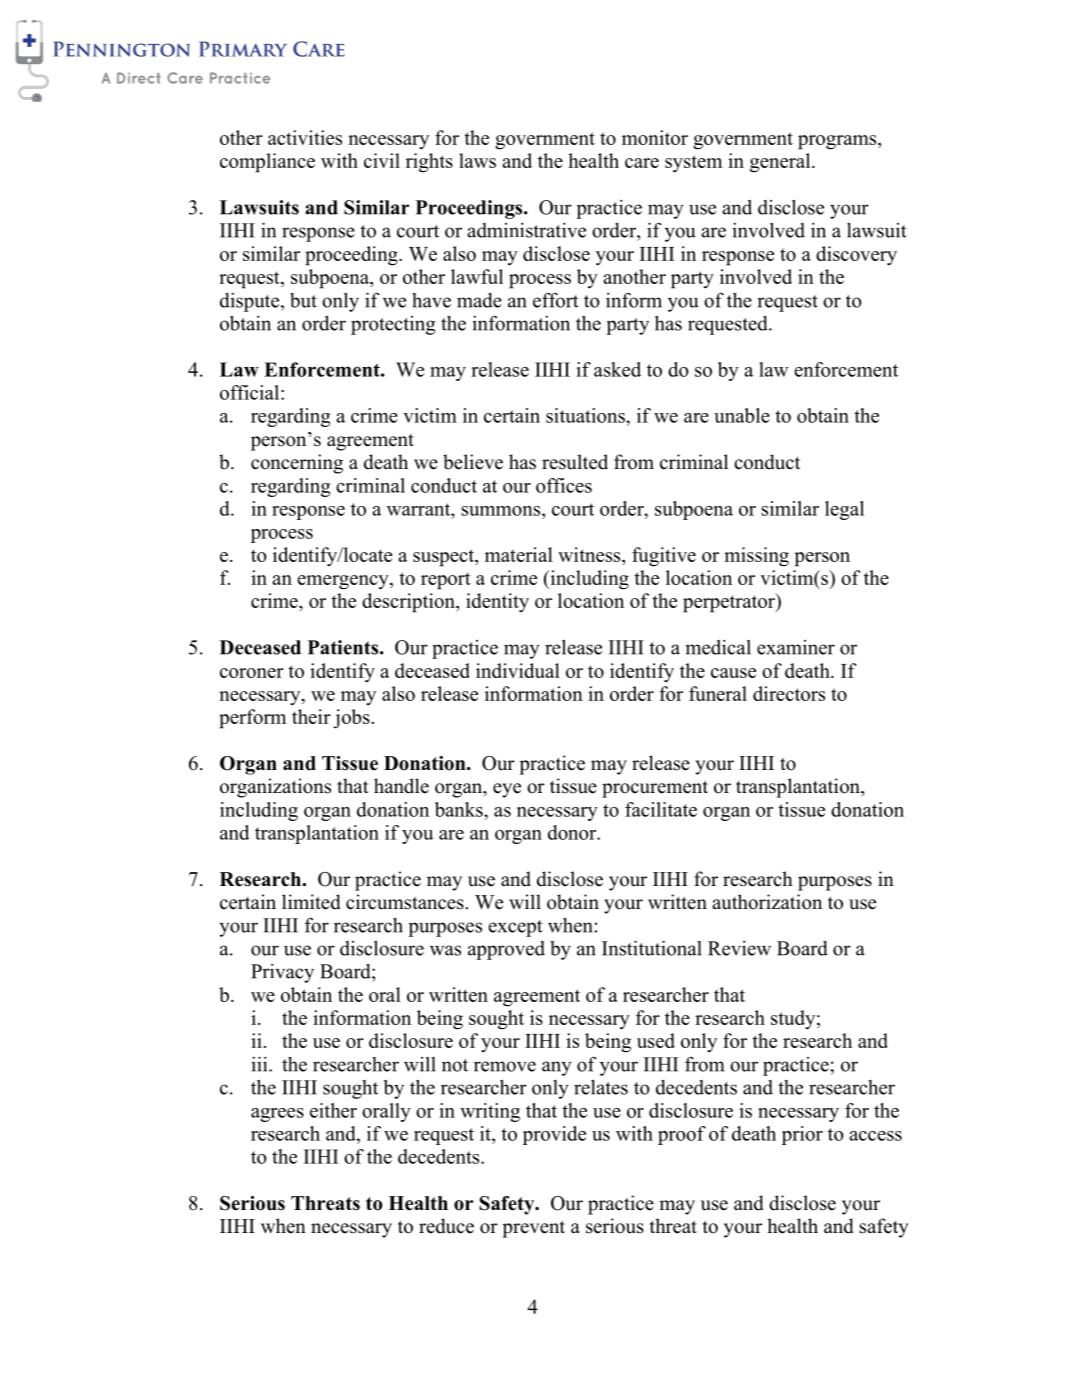 The width and height of the page is (1066, 1380). What do you see at coordinates (781, 163) in the page?
I see `general` at bounding box center [781, 163].
